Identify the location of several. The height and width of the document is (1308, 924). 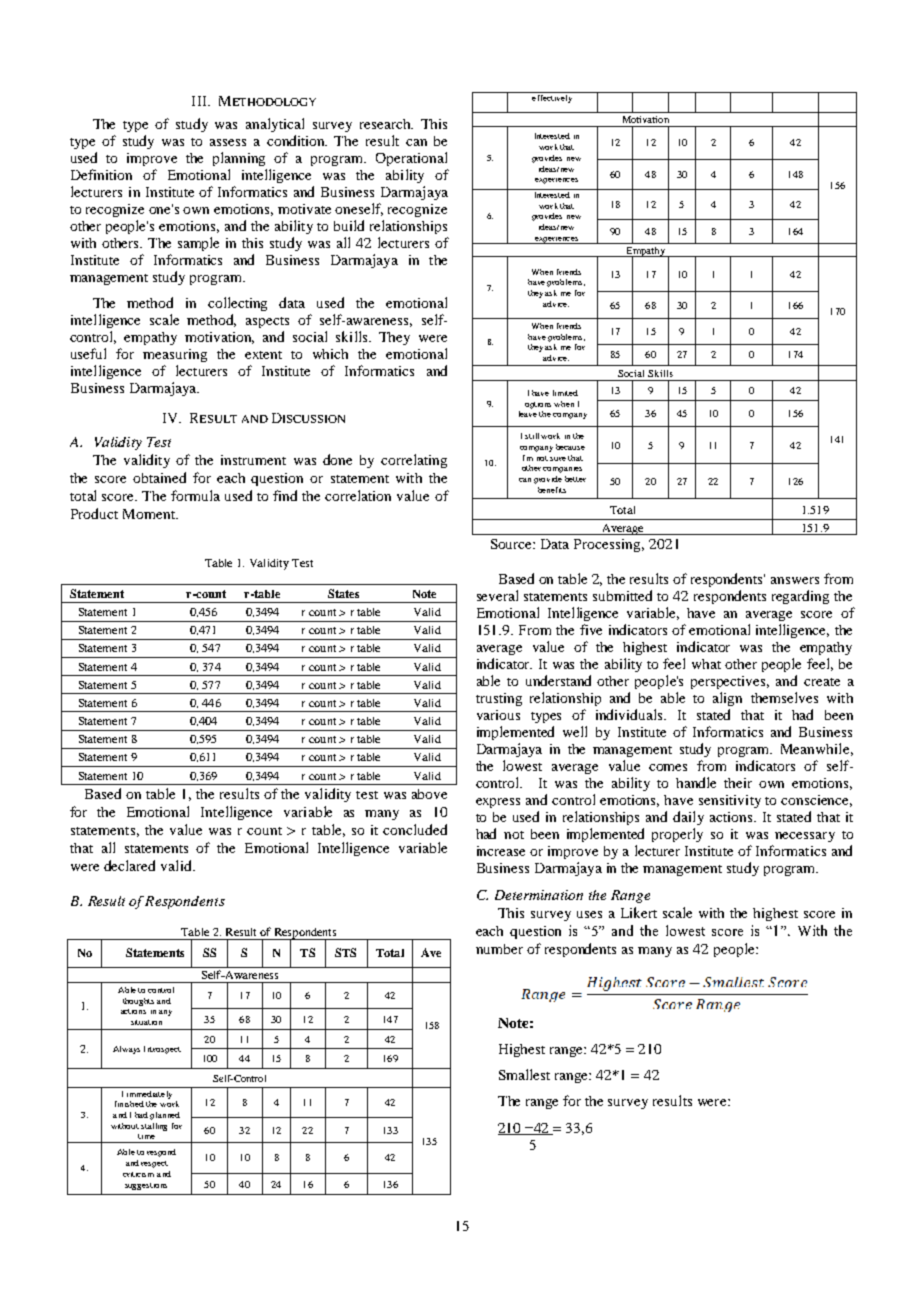
(497, 595).
